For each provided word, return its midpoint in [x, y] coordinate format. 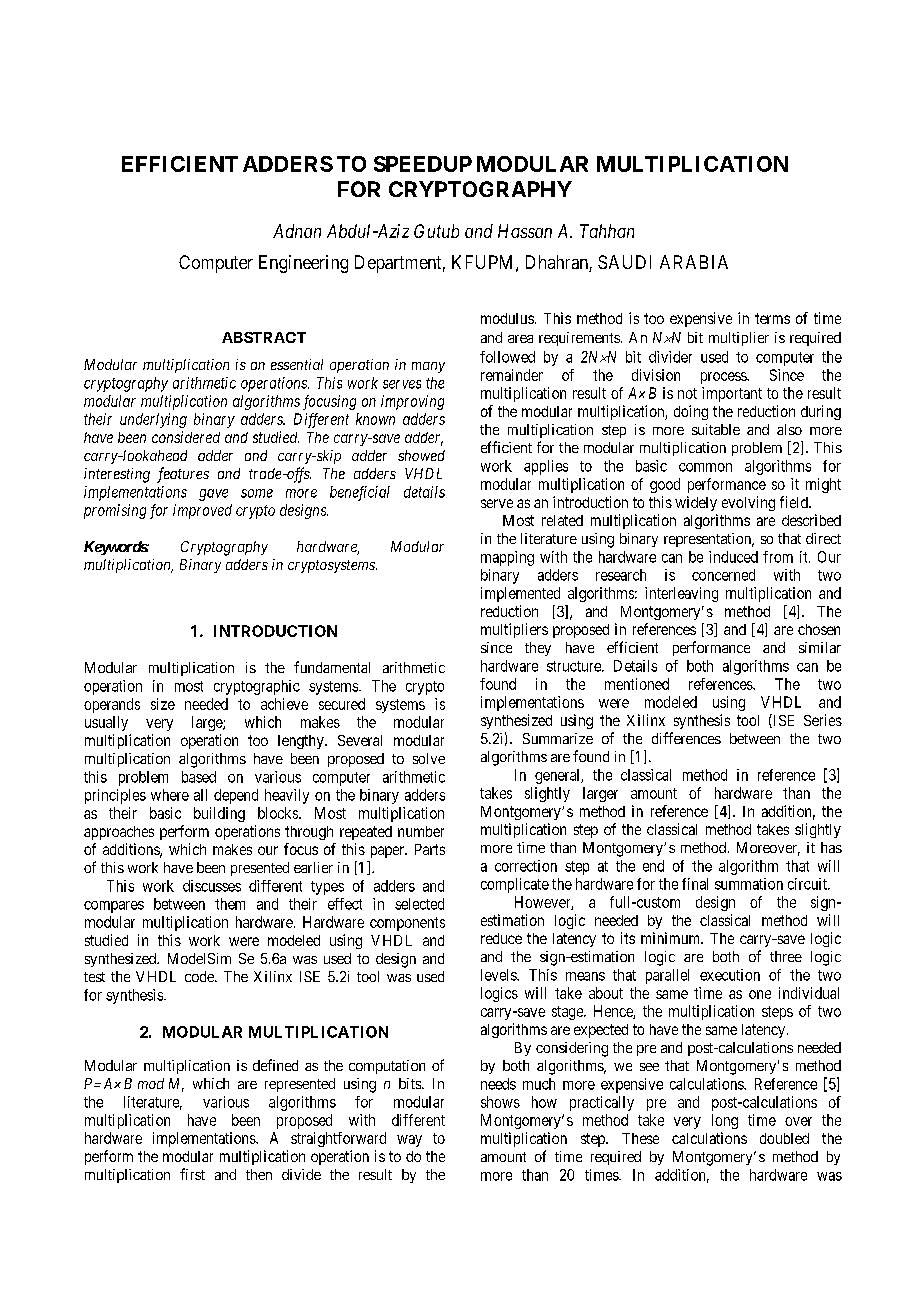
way [409, 1141]
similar [820, 647]
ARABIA [694, 262]
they [538, 649]
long [725, 1121]
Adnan [297, 231]
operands [112, 705]
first [192, 1174]
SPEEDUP [423, 164]
